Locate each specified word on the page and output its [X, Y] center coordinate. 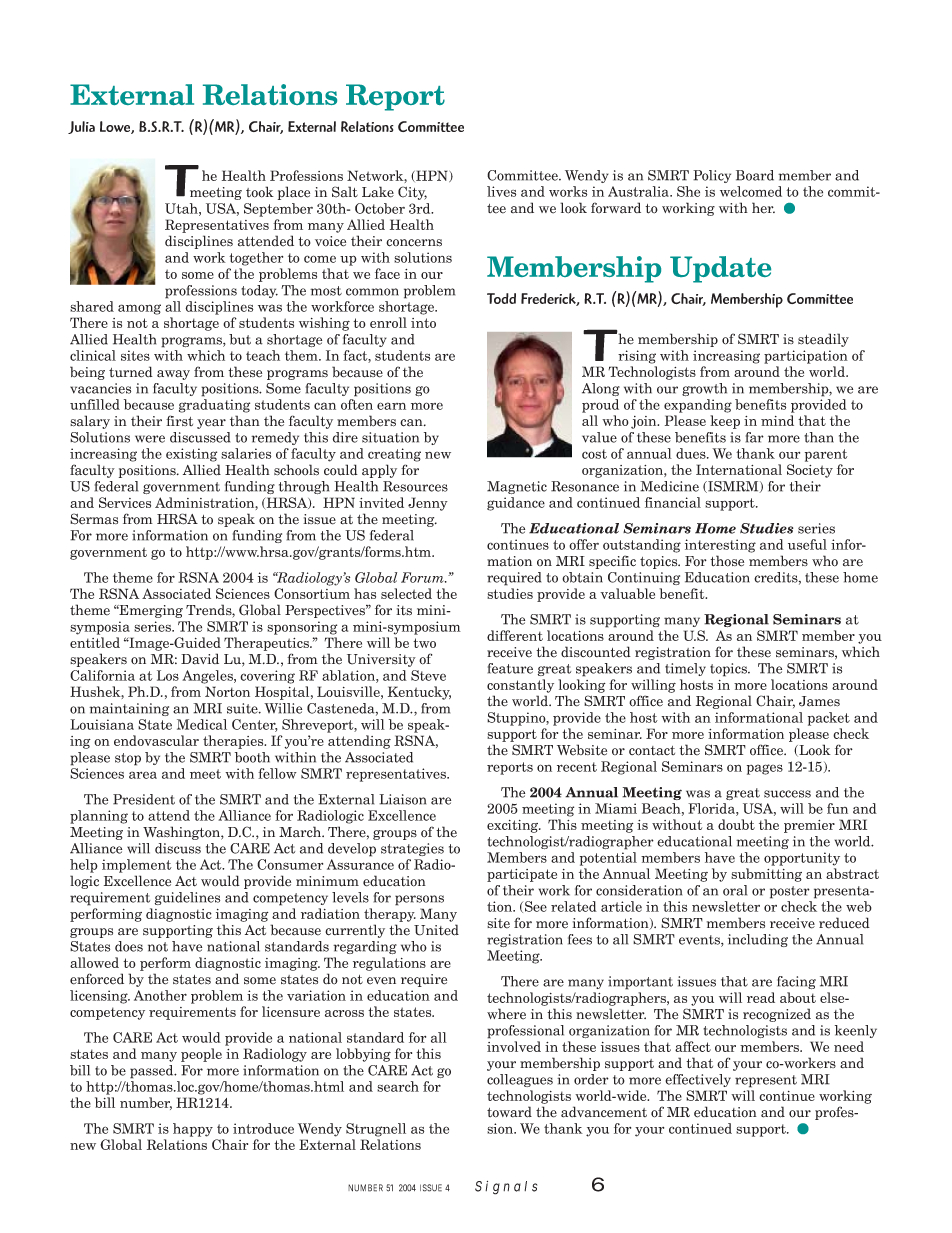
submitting [766, 875]
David [200, 659]
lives [501, 191]
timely [685, 669]
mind [777, 420]
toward [509, 1112]
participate [522, 875]
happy [193, 1130]
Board [755, 175]
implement [137, 866]
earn [391, 406]
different [515, 635]
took [260, 192]
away [173, 375]
